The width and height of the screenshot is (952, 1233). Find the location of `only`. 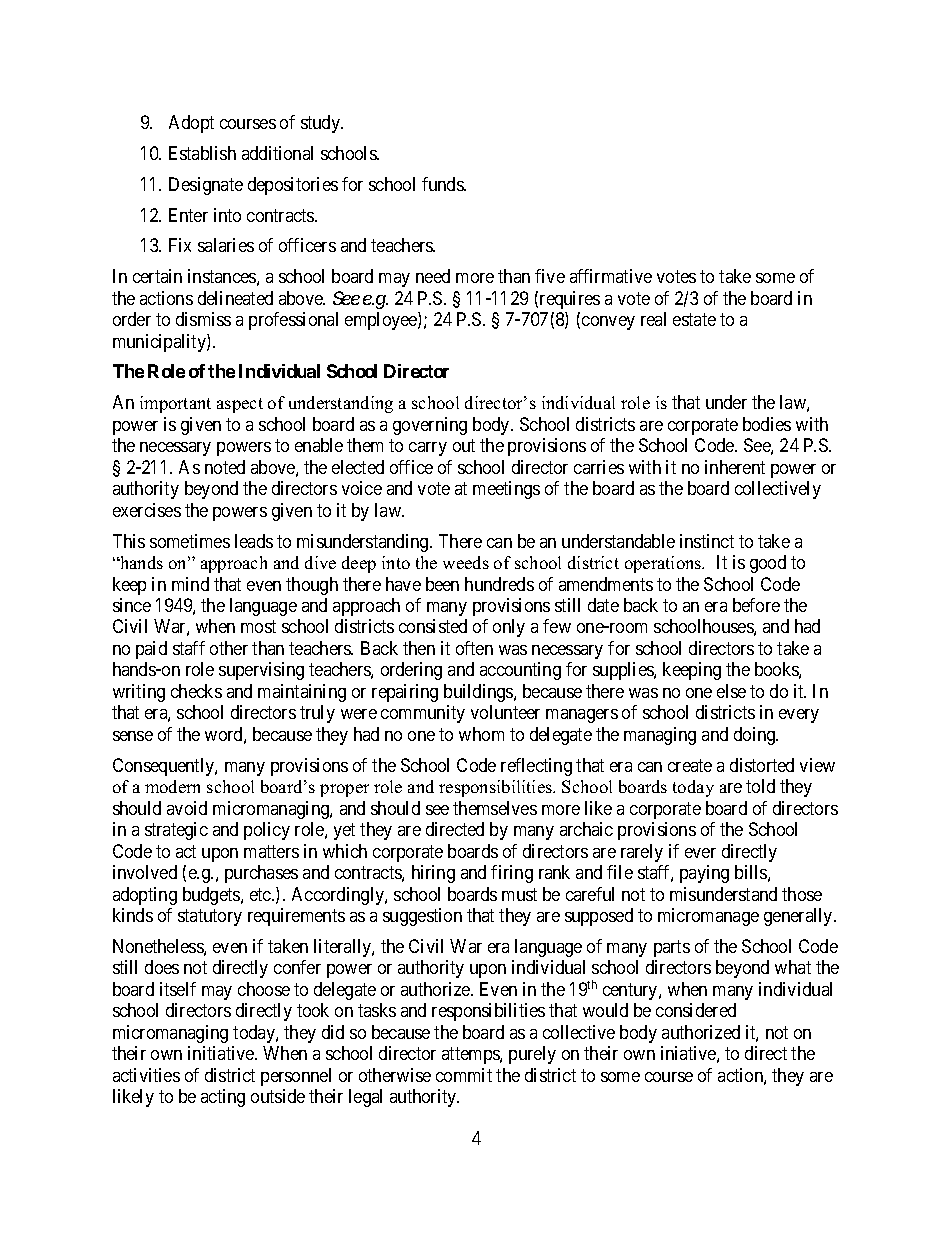

only is located at coordinates (509, 628).
